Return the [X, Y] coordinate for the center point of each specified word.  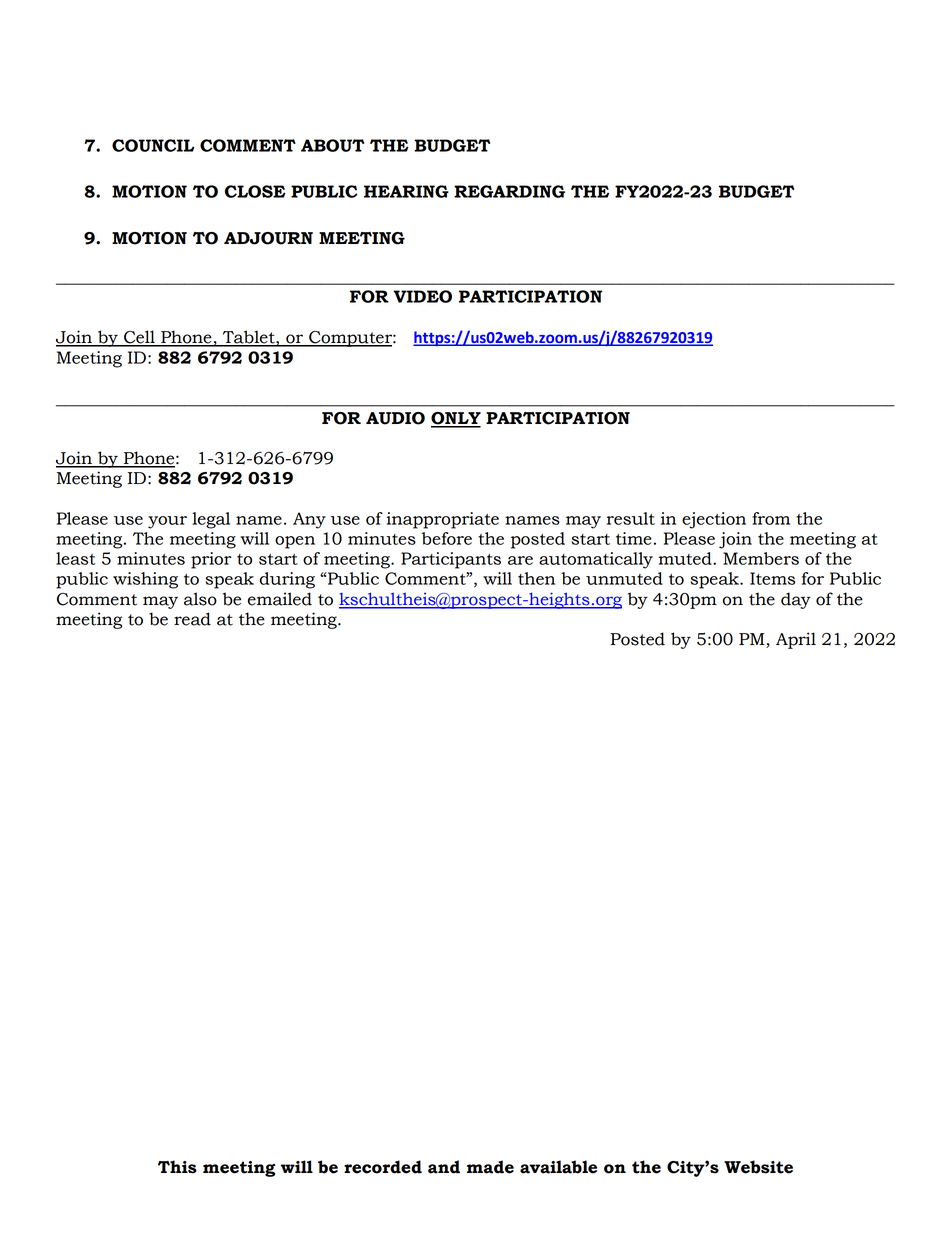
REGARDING [509, 191]
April [796, 640]
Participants [451, 560]
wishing [145, 580]
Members [761, 558]
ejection [714, 520]
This [177, 1167]
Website [758, 1167]
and [444, 1167]
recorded [383, 1167]
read [192, 619]
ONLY [456, 419]
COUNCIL [153, 145]
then [536, 578]
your [167, 522]
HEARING [406, 191]
